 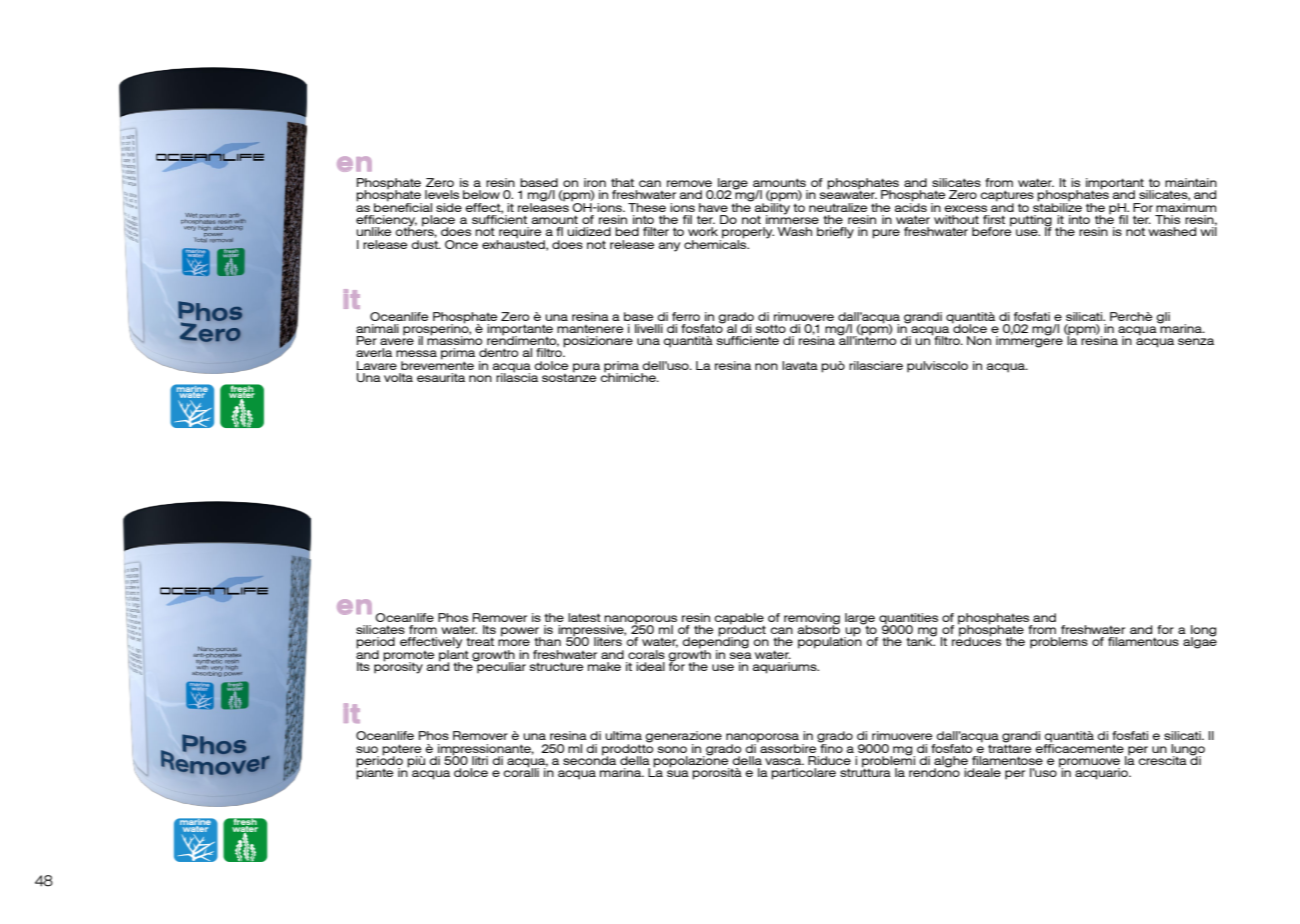 I want to click on volta, so click(x=398, y=377).
